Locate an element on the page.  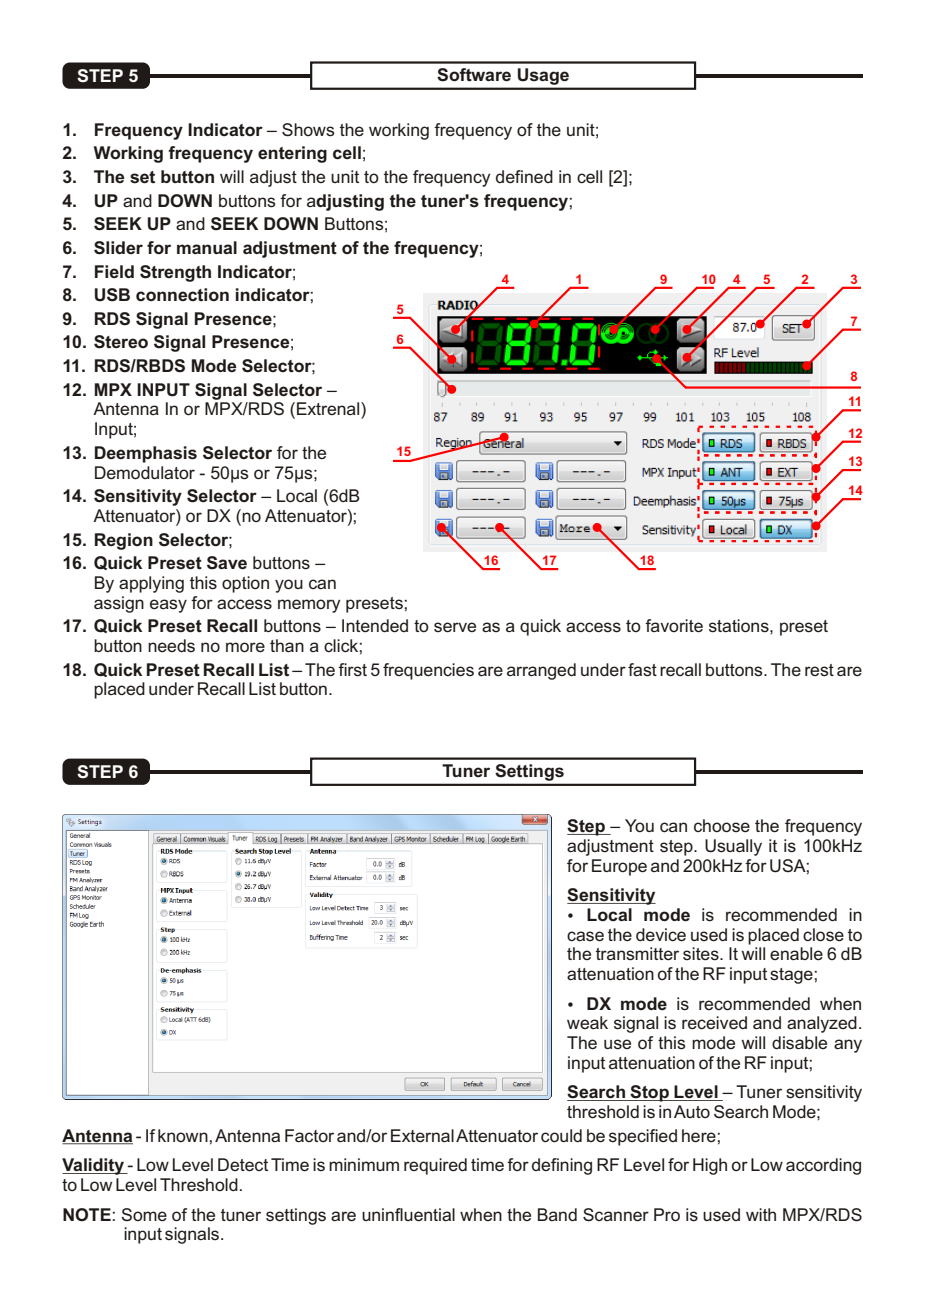
enable is located at coordinates (796, 953).
